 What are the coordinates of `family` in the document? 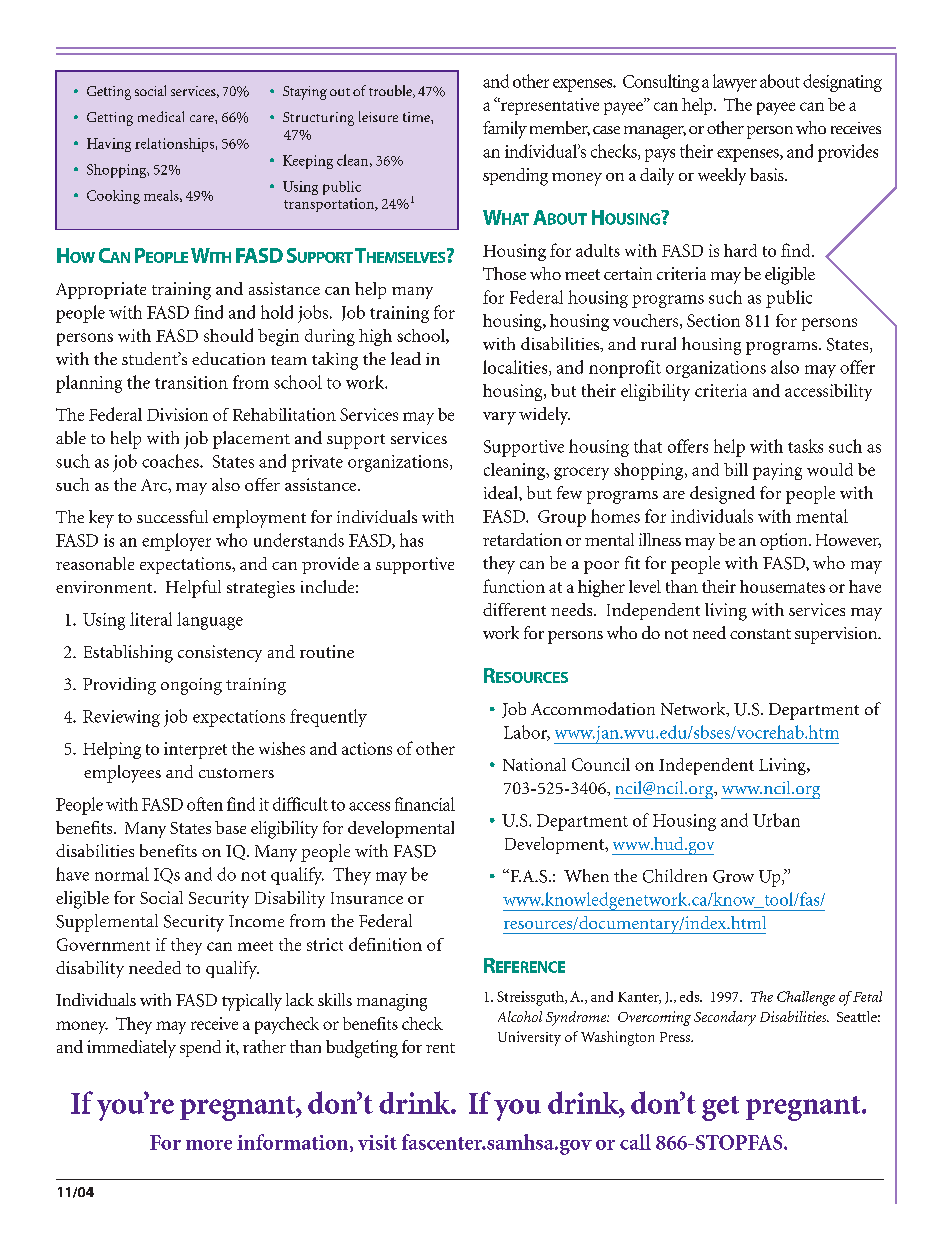 It's located at (505, 130).
